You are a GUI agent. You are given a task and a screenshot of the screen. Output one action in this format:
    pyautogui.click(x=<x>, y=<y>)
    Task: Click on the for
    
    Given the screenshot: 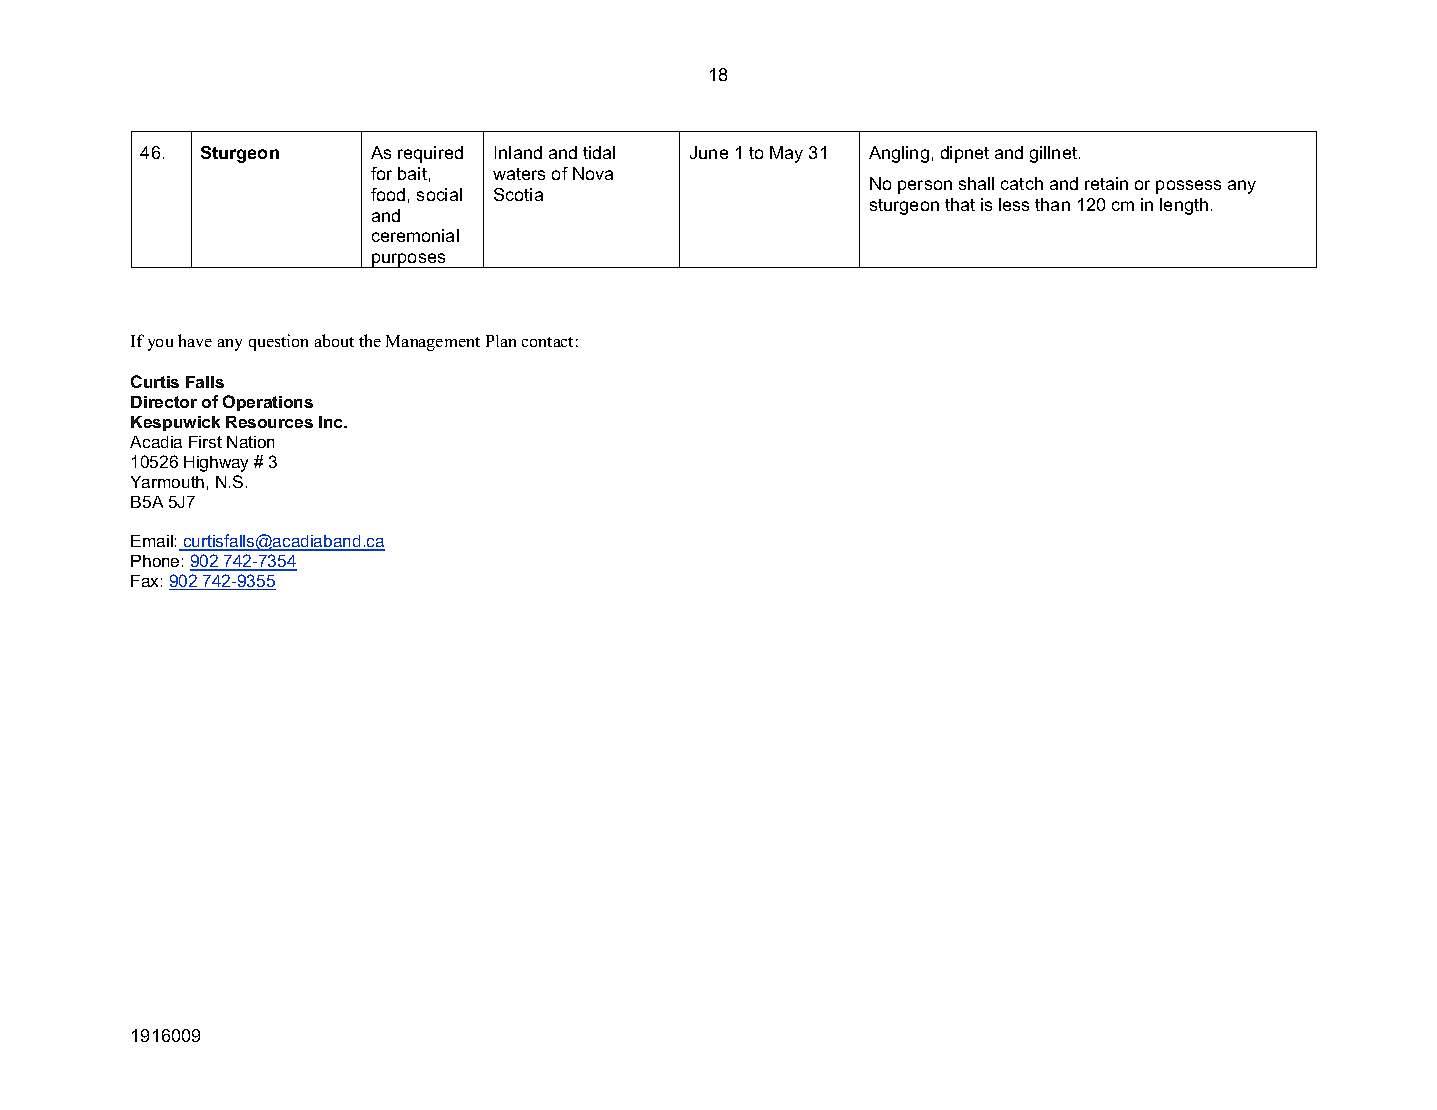 What is the action you would take?
    pyautogui.click(x=381, y=173)
